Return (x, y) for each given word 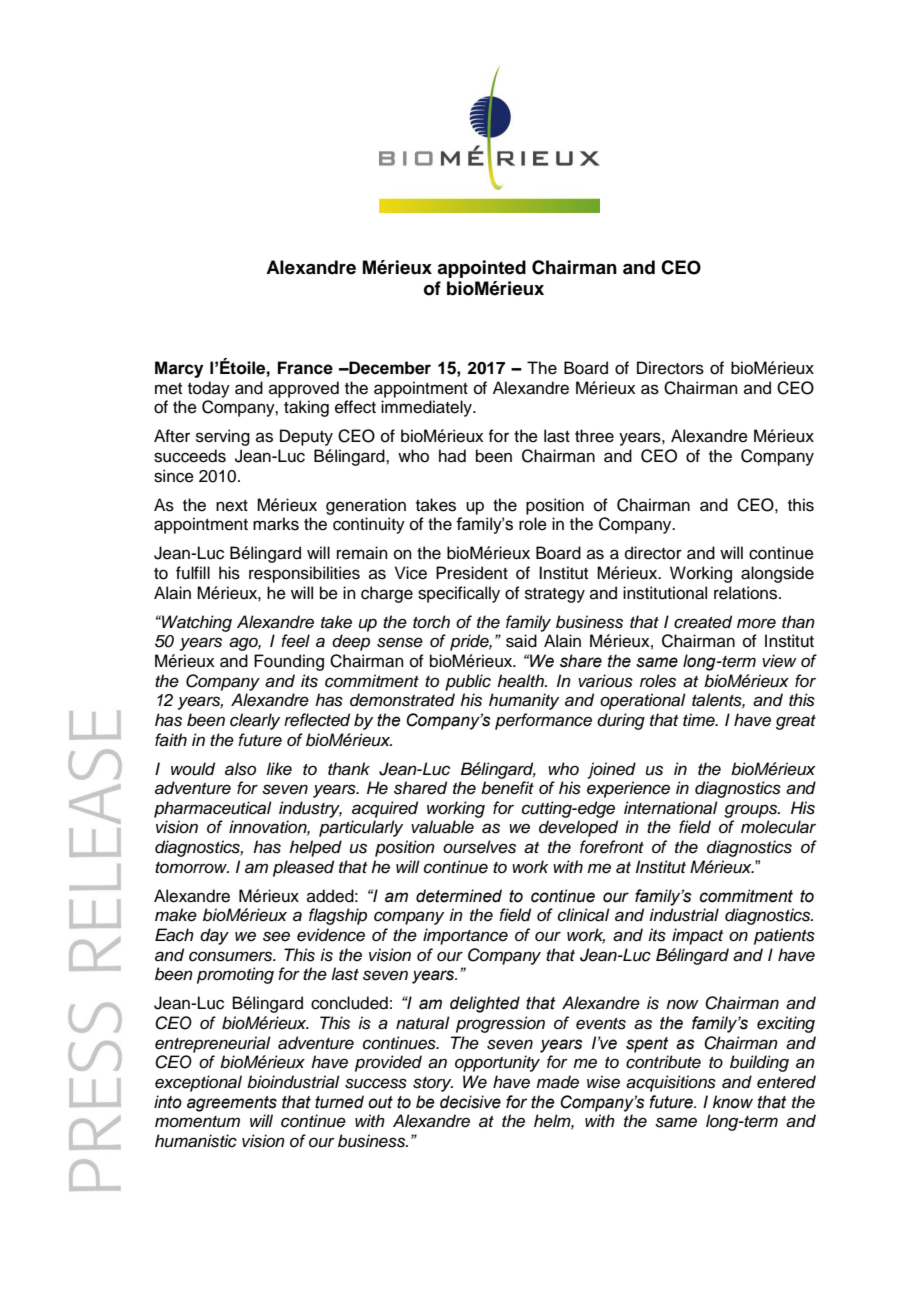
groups (752, 811)
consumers (232, 956)
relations (747, 593)
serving (223, 437)
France (305, 368)
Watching (196, 623)
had (452, 456)
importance (465, 936)
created (703, 622)
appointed (481, 269)
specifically (459, 594)
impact (697, 936)
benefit (507, 788)
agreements (232, 1104)
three (594, 436)
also (240, 769)
